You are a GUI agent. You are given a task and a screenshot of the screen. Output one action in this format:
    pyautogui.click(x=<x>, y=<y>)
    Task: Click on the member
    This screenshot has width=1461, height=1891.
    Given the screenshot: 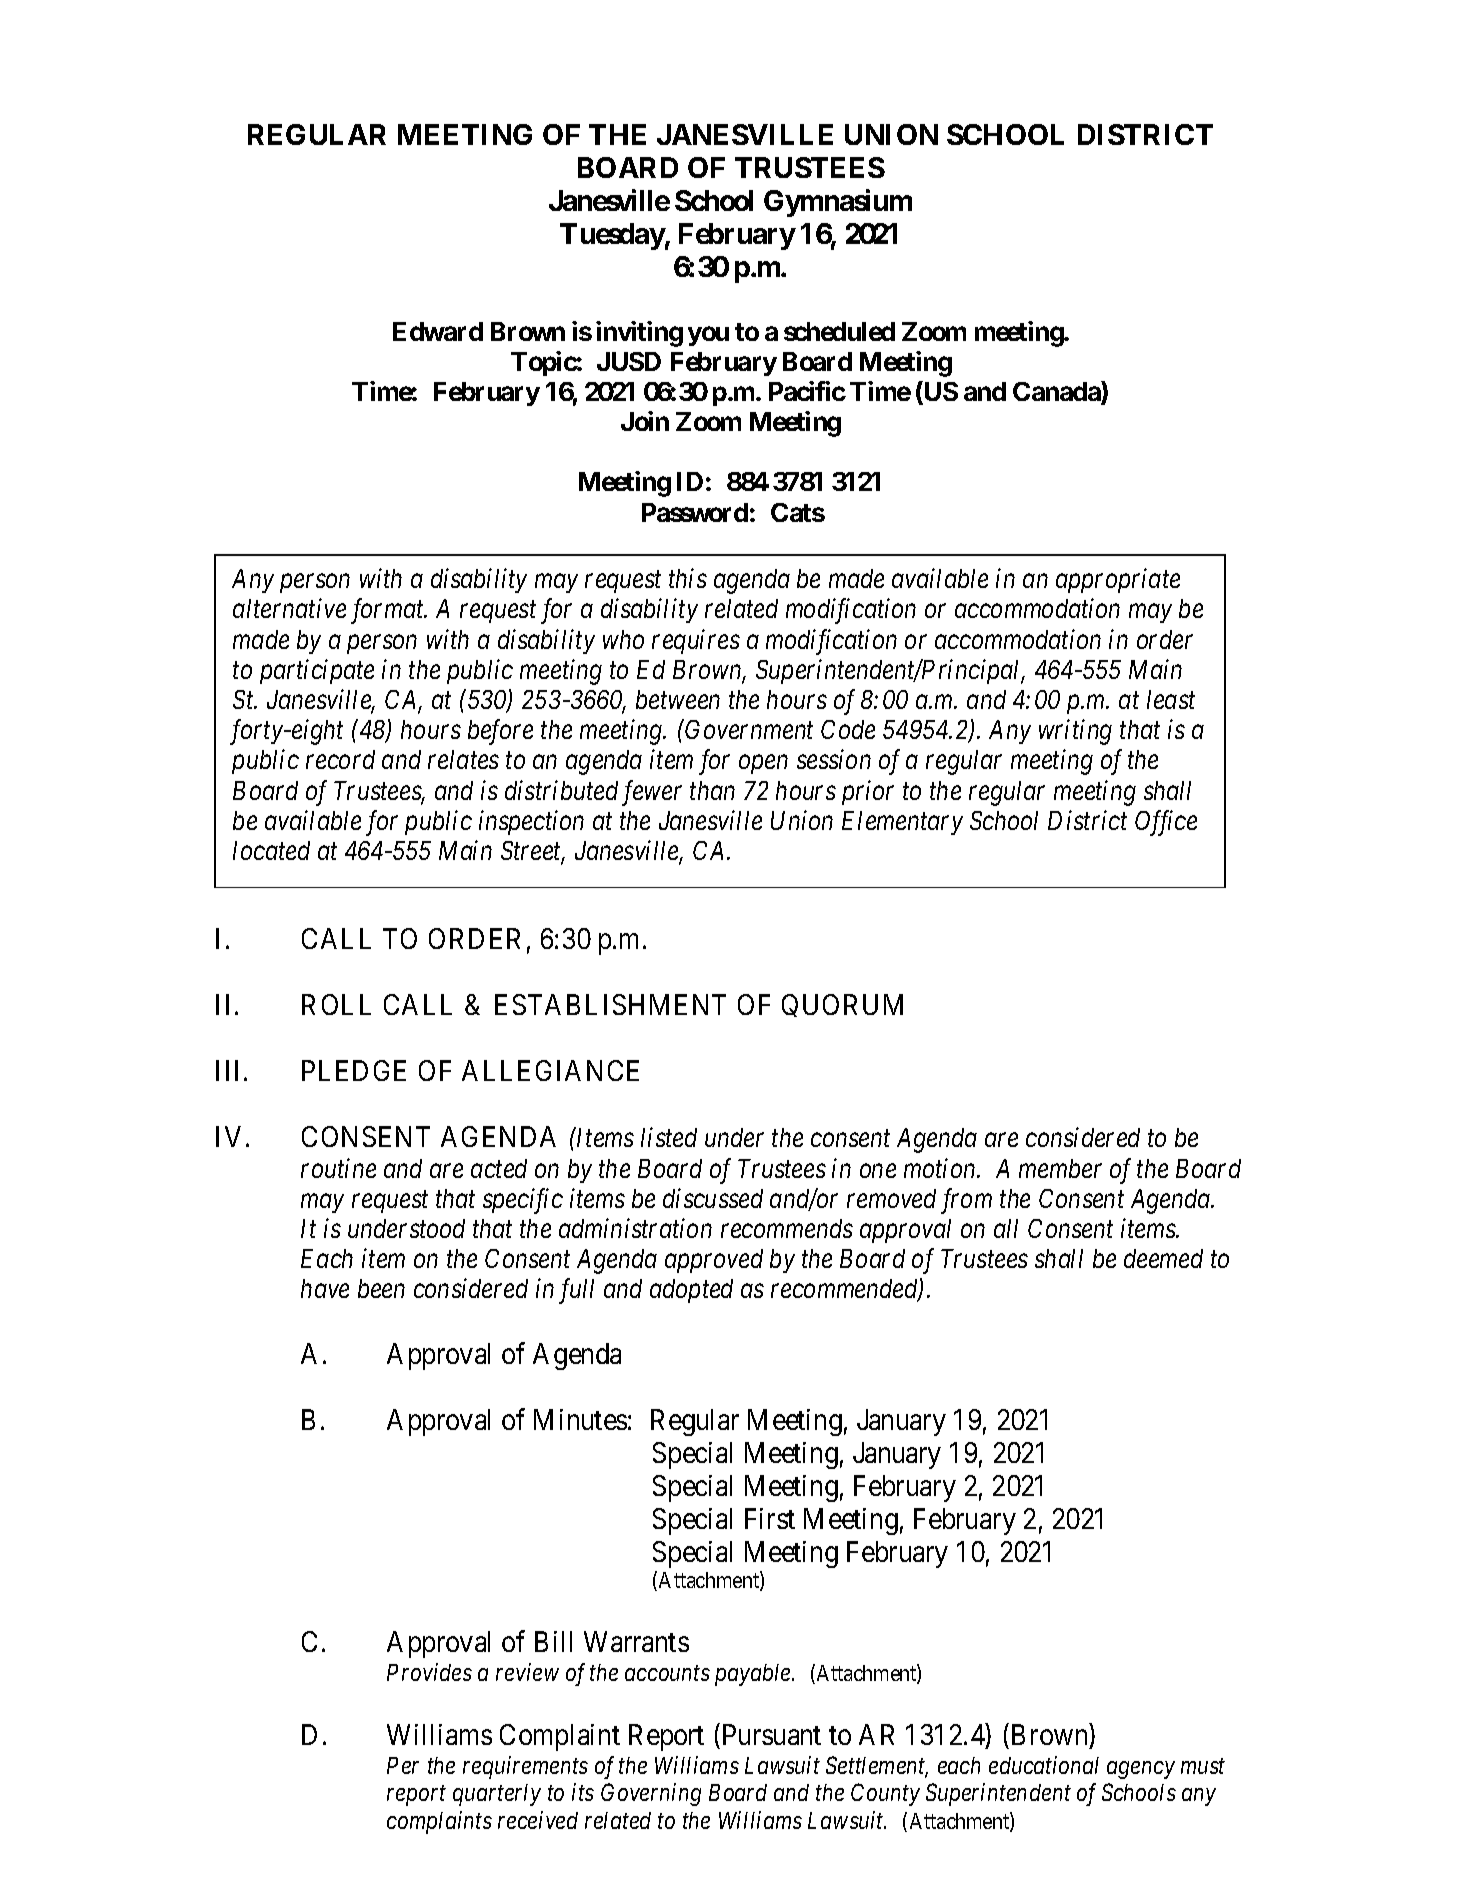 What is the action you would take?
    pyautogui.click(x=1060, y=1168)
